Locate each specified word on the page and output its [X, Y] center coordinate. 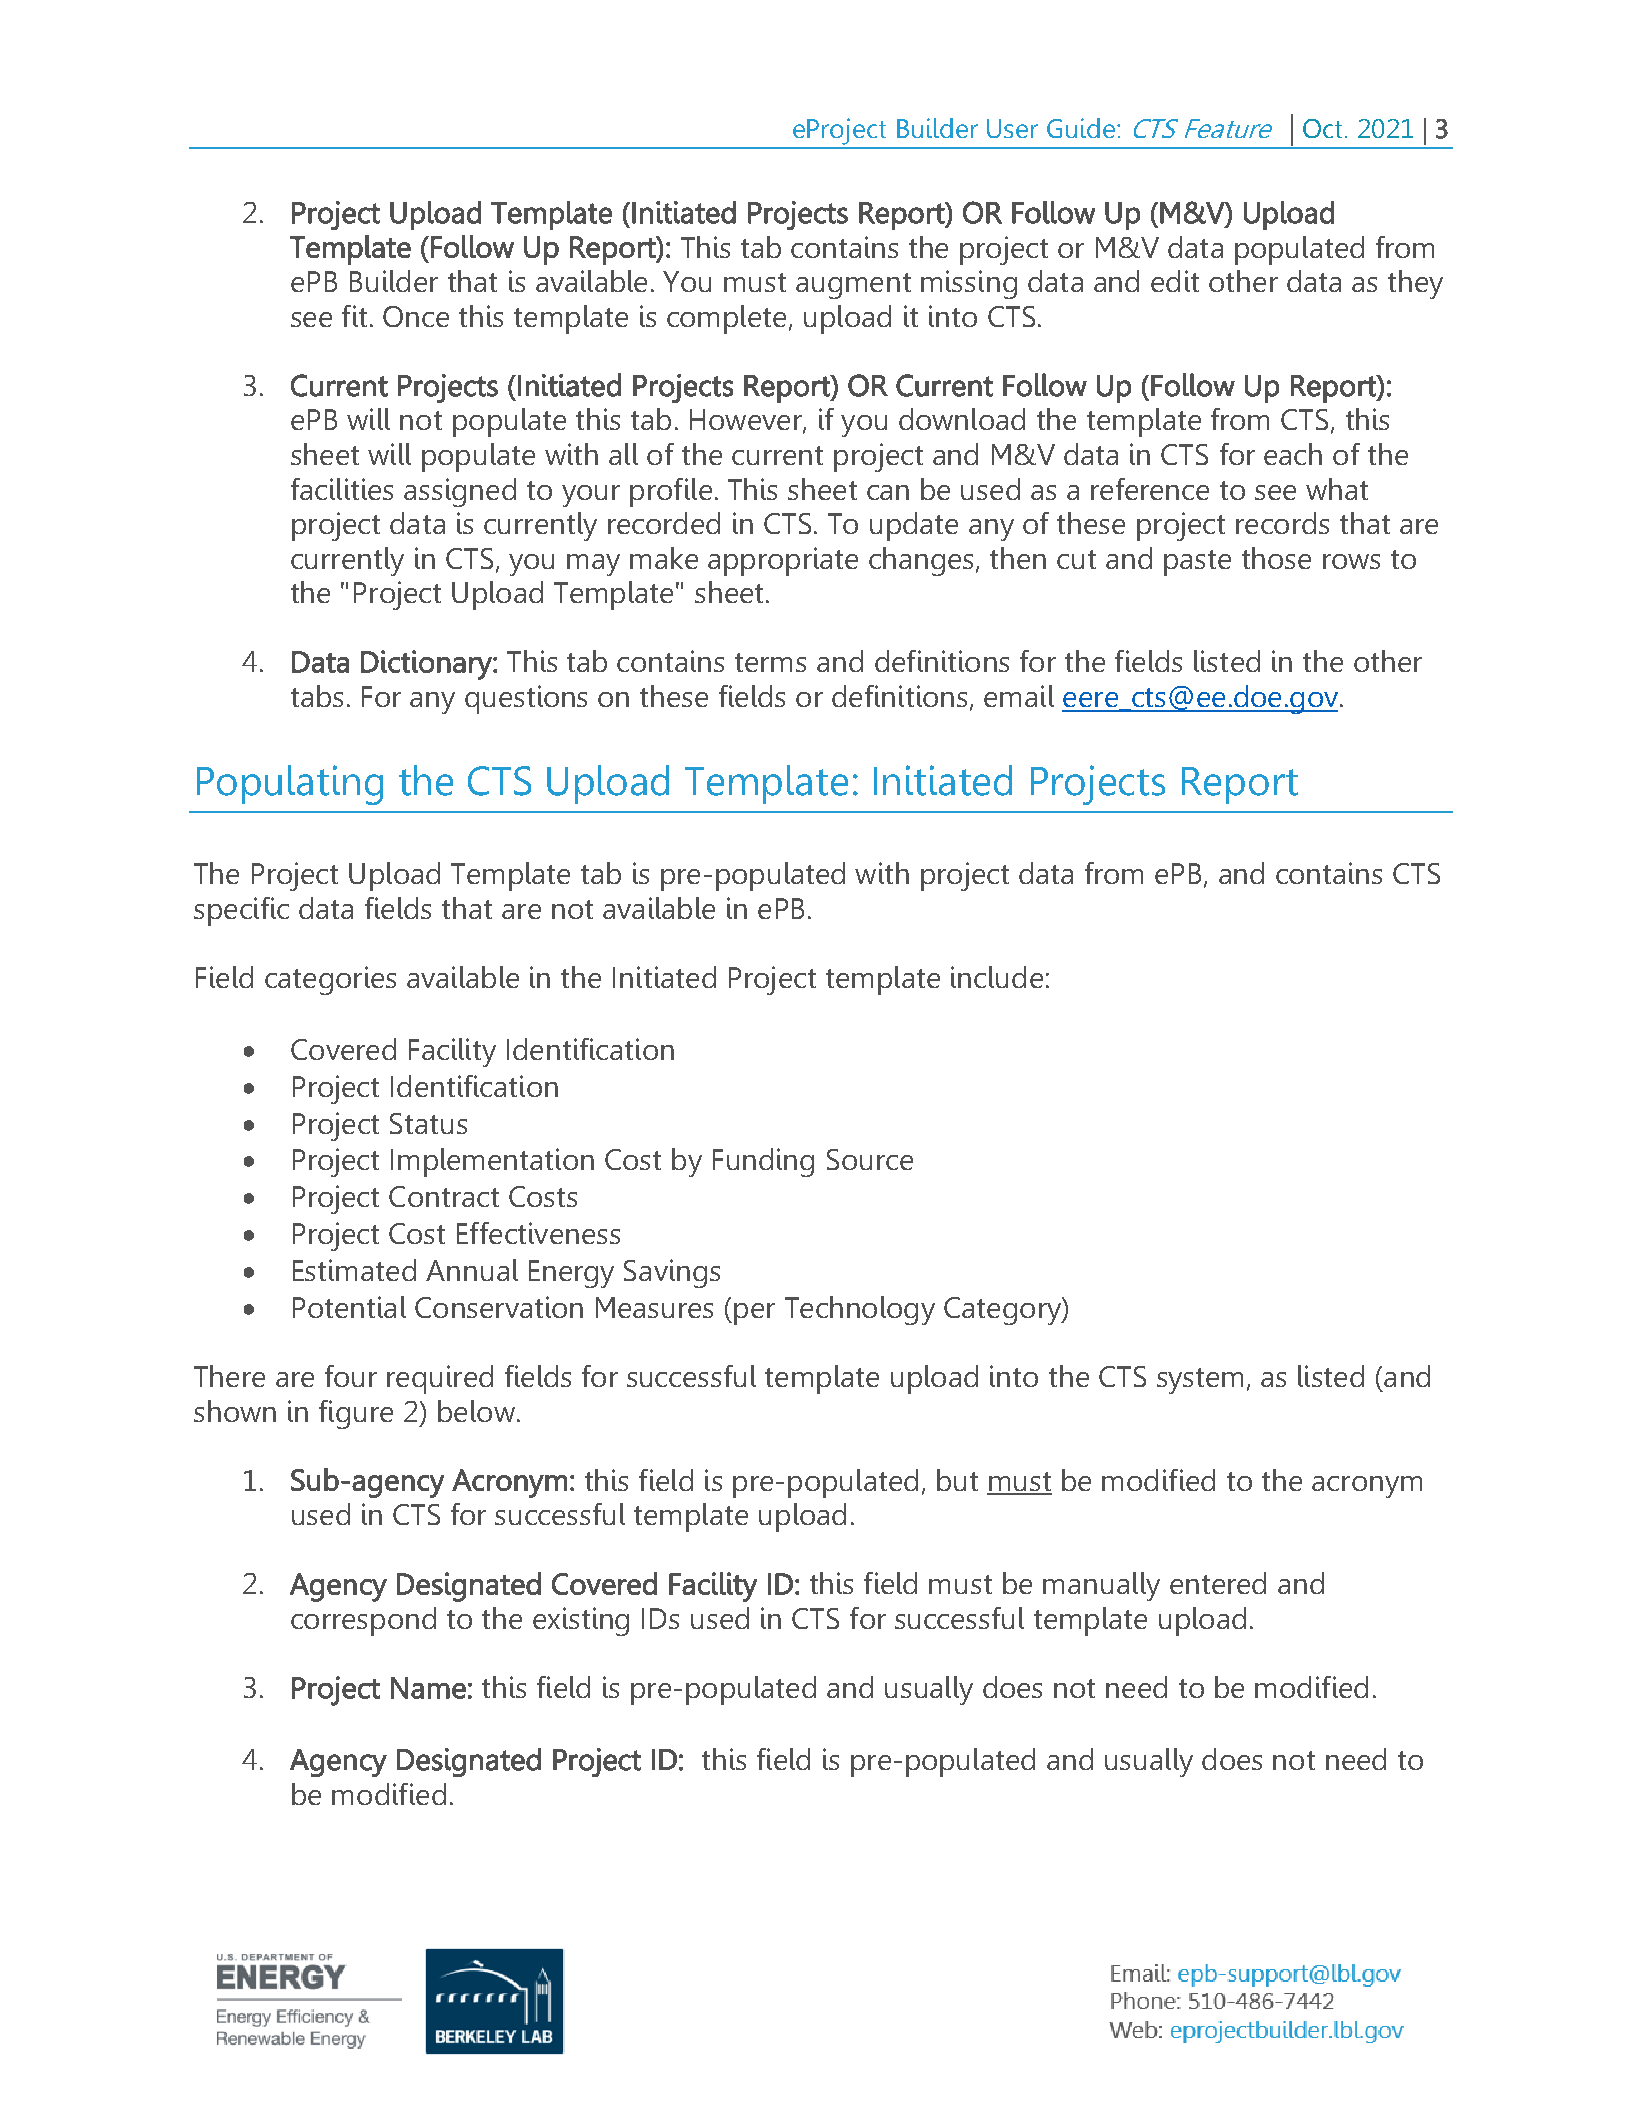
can [888, 492]
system [1200, 1381]
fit [354, 316]
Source [870, 1159]
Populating [290, 785]
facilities [342, 489]
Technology [860, 1310]
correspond [363, 1621]
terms [770, 662]
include [997, 977]
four [351, 1376]
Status [428, 1123]
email [1019, 696]
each [1293, 454]
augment [853, 286]
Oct [1322, 128]
